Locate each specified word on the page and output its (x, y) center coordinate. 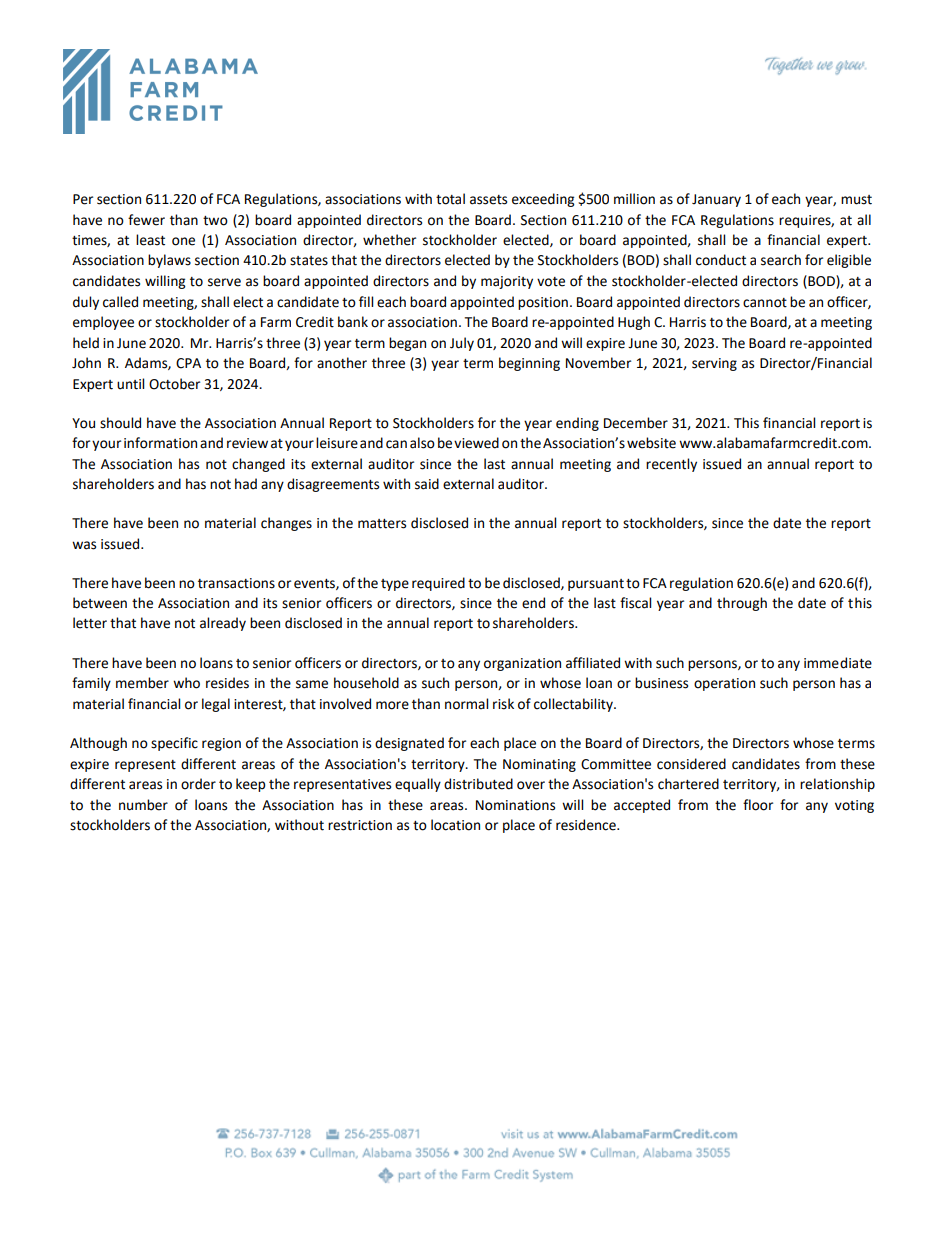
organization (522, 664)
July (462, 344)
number (143, 805)
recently (671, 465)
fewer (146, 220)
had (246, 484)
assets (488, 200)
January (716, 200)
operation (724, 684)
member (142, 683)
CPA (188, 363)
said (427, 484)
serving (714, 364)
